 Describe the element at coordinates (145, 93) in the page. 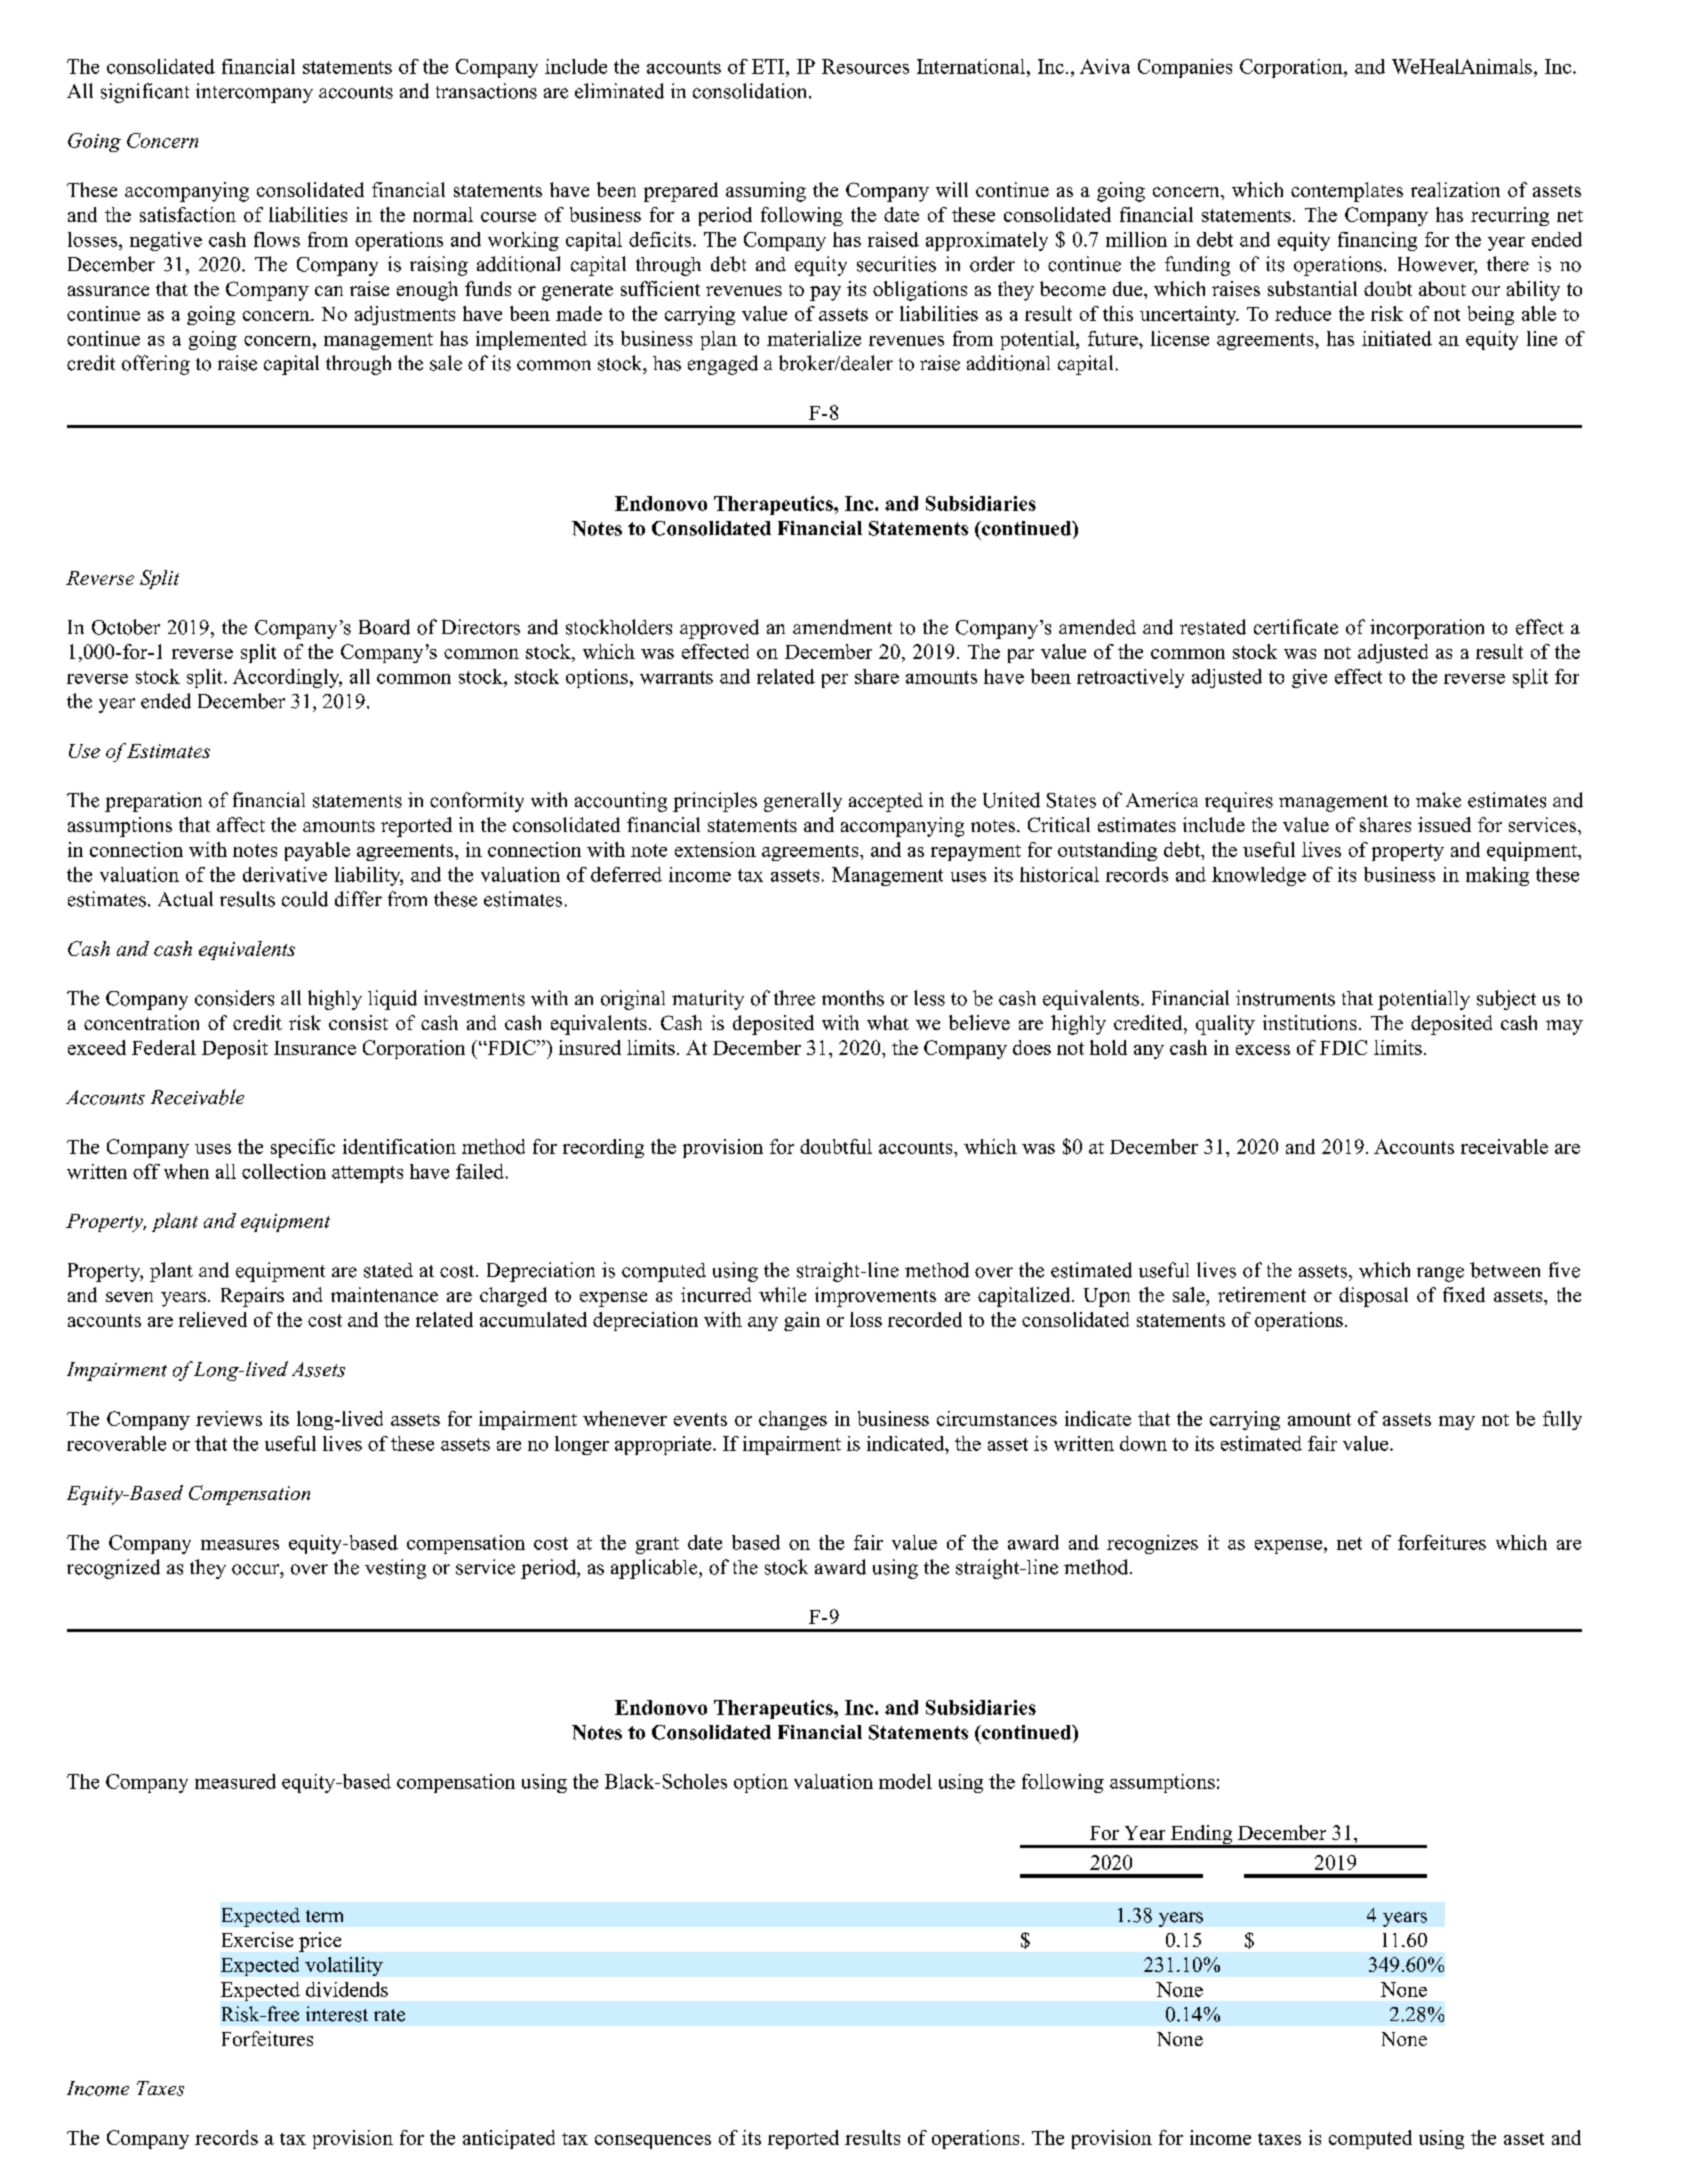

I see `significant` at that location.
